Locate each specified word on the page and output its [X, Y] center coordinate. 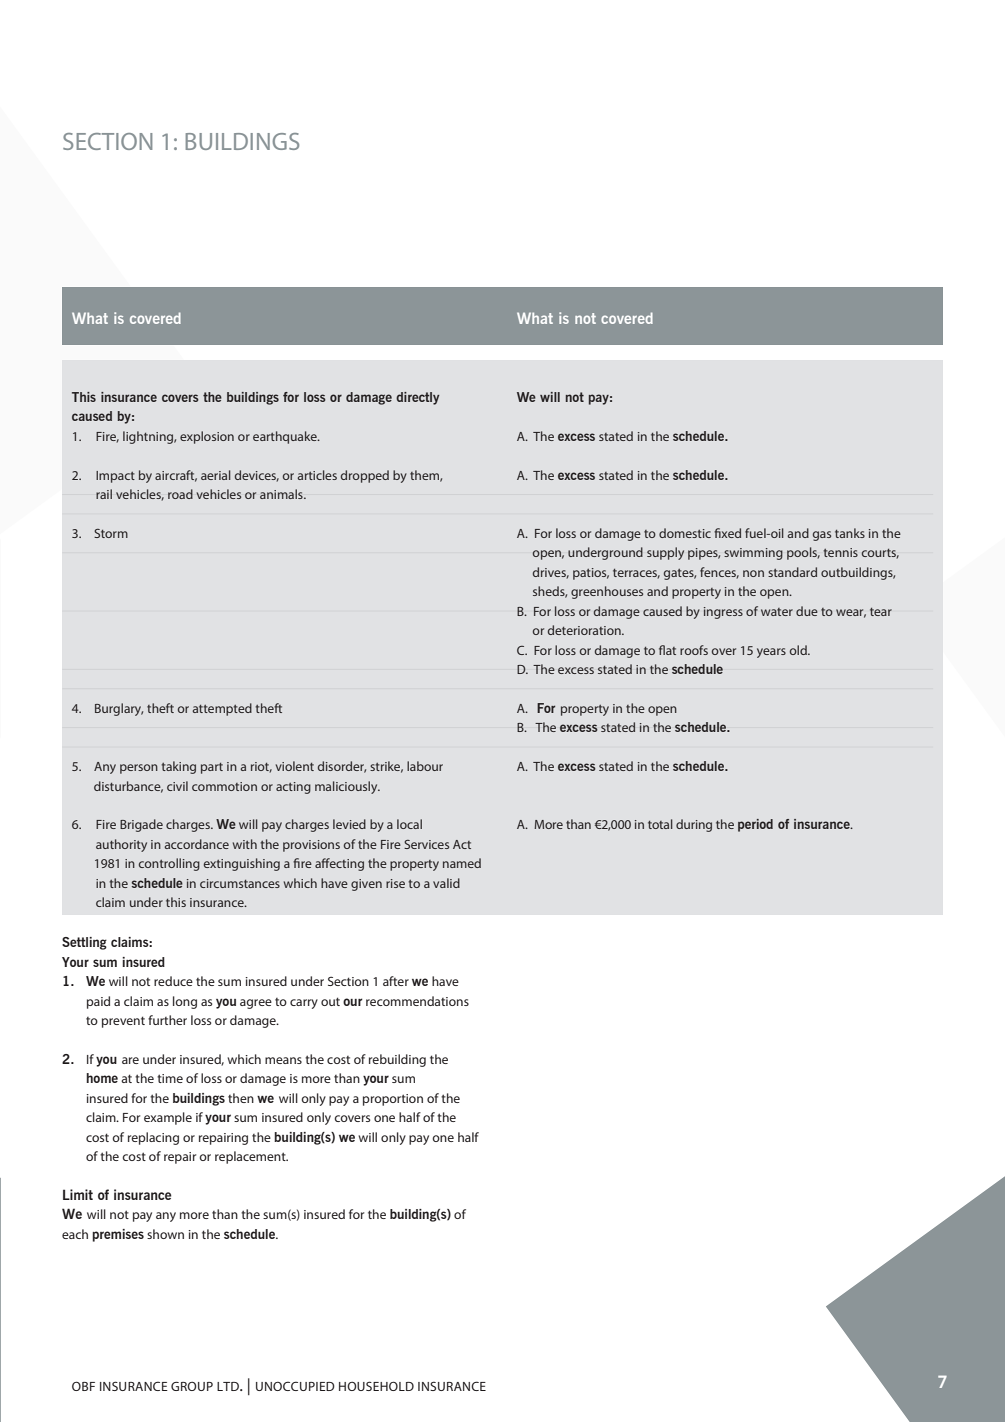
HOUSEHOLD [376, 1386]
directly [417, 398]
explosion [207, 437]
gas [822, 536]
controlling [169, 864]
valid [446, 883]
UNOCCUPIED [295, 1386]
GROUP [192, 1386]
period [755, 825]
